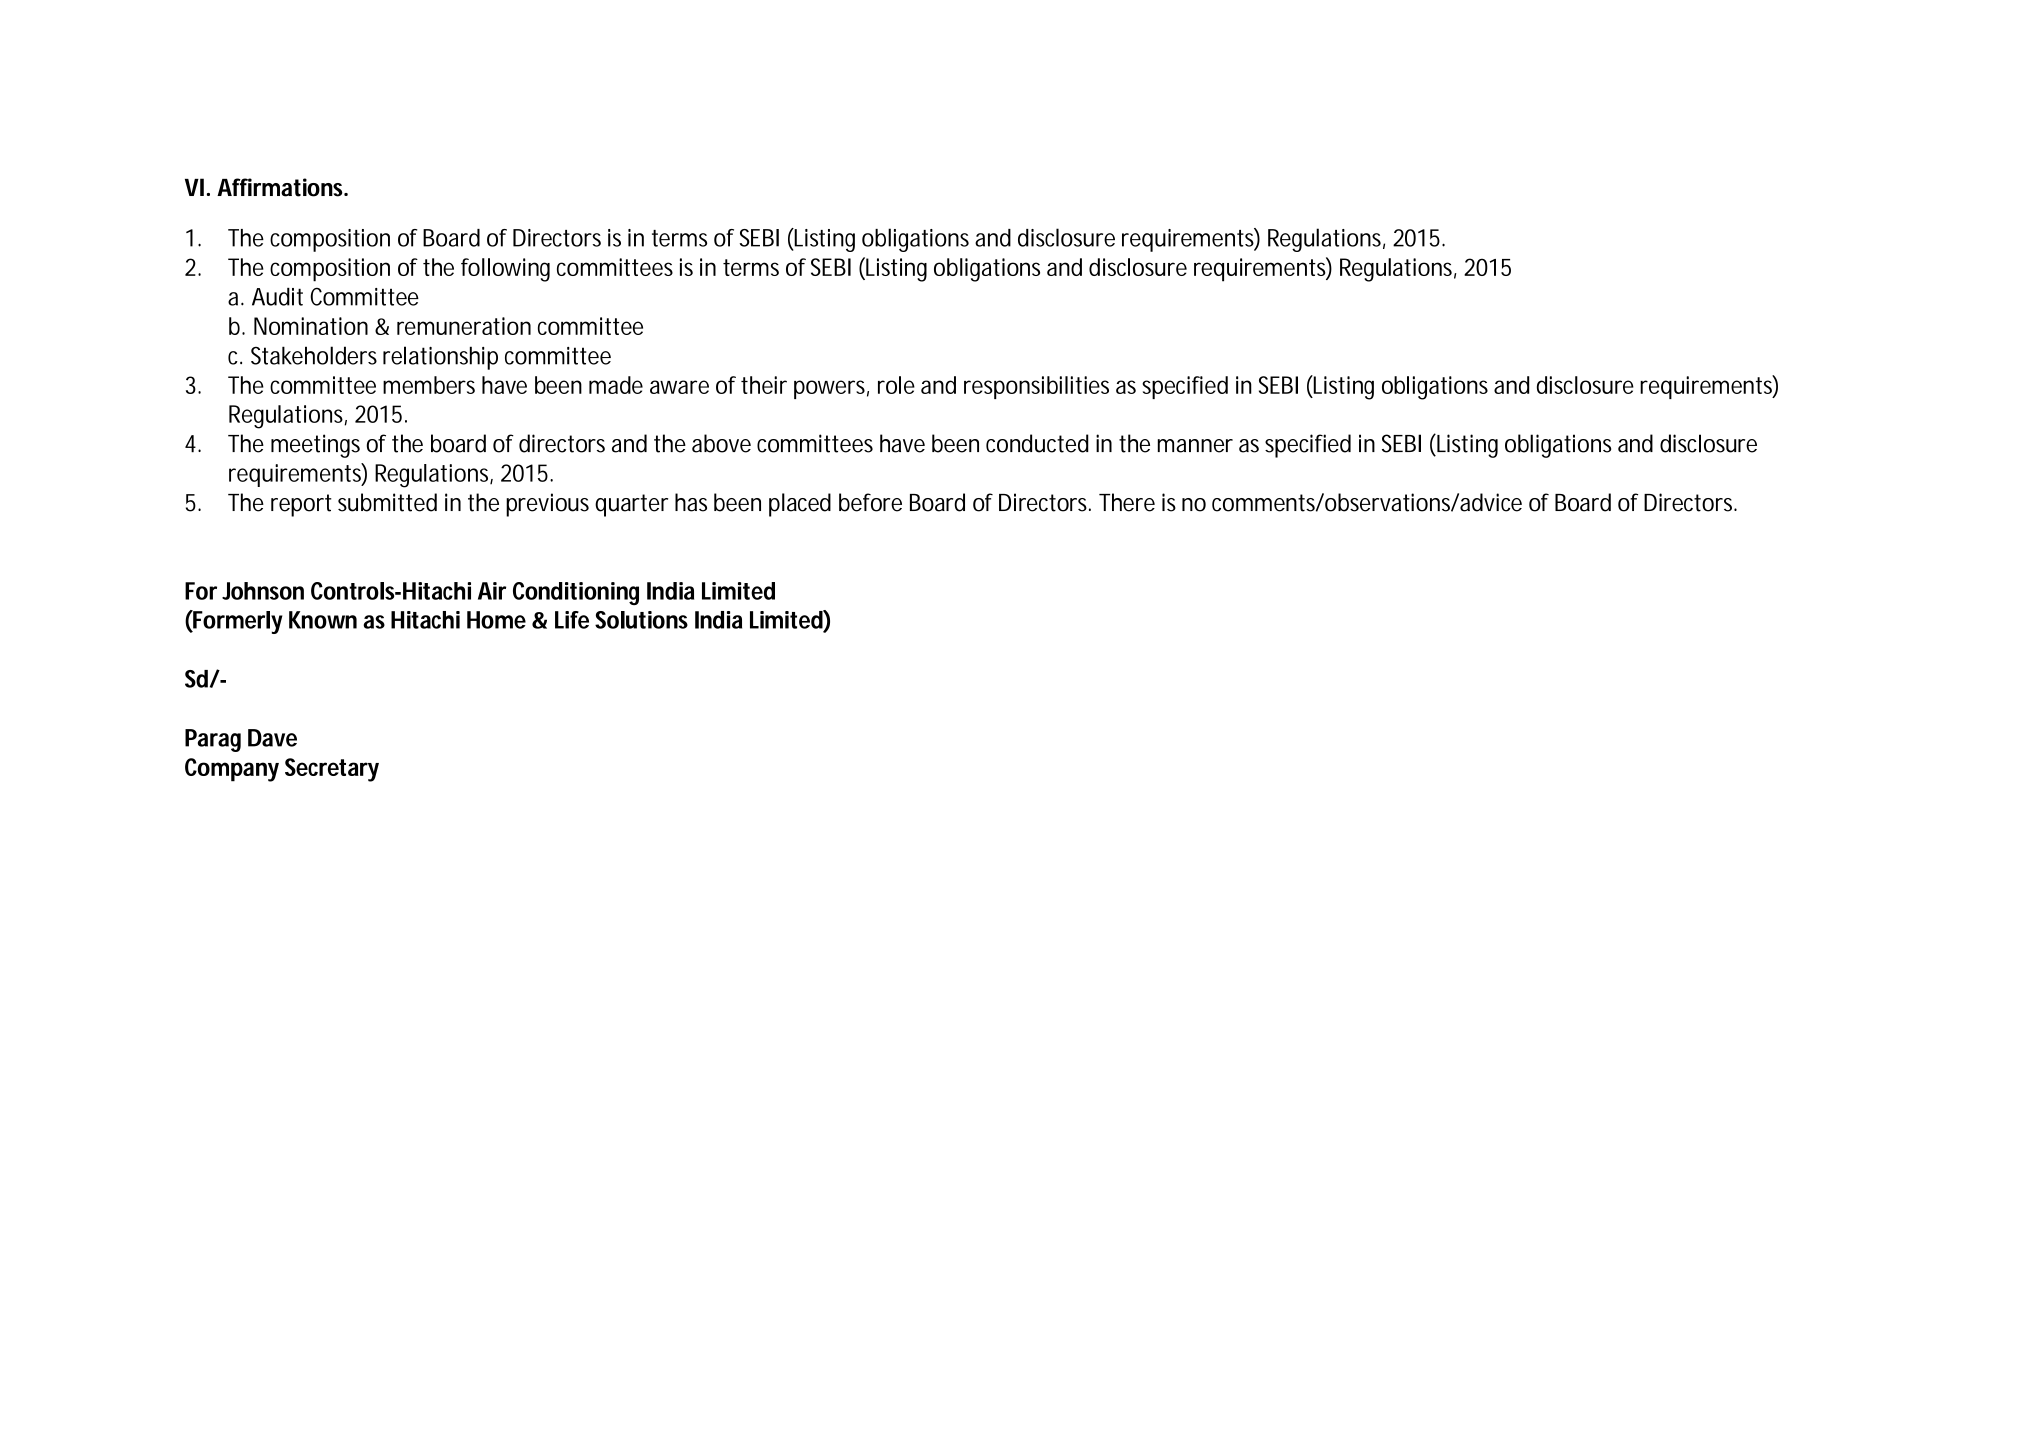 Image resolution: width=2028 pixels, height=1433 pixels. Describe the element at coordinates (691, 502) in the document. I see `has` at that location.
